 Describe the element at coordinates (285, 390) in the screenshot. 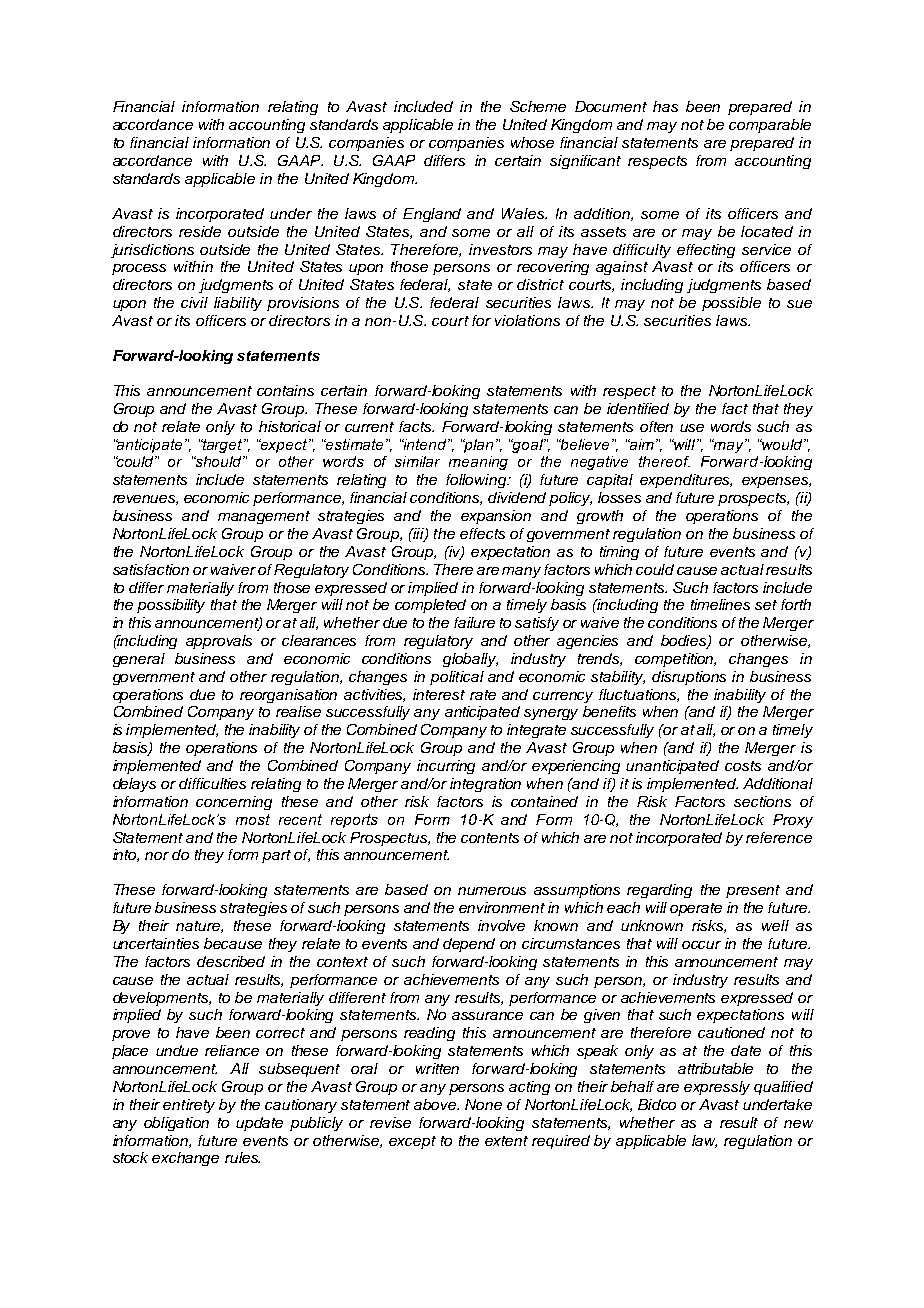

I see `contains` at that location.
